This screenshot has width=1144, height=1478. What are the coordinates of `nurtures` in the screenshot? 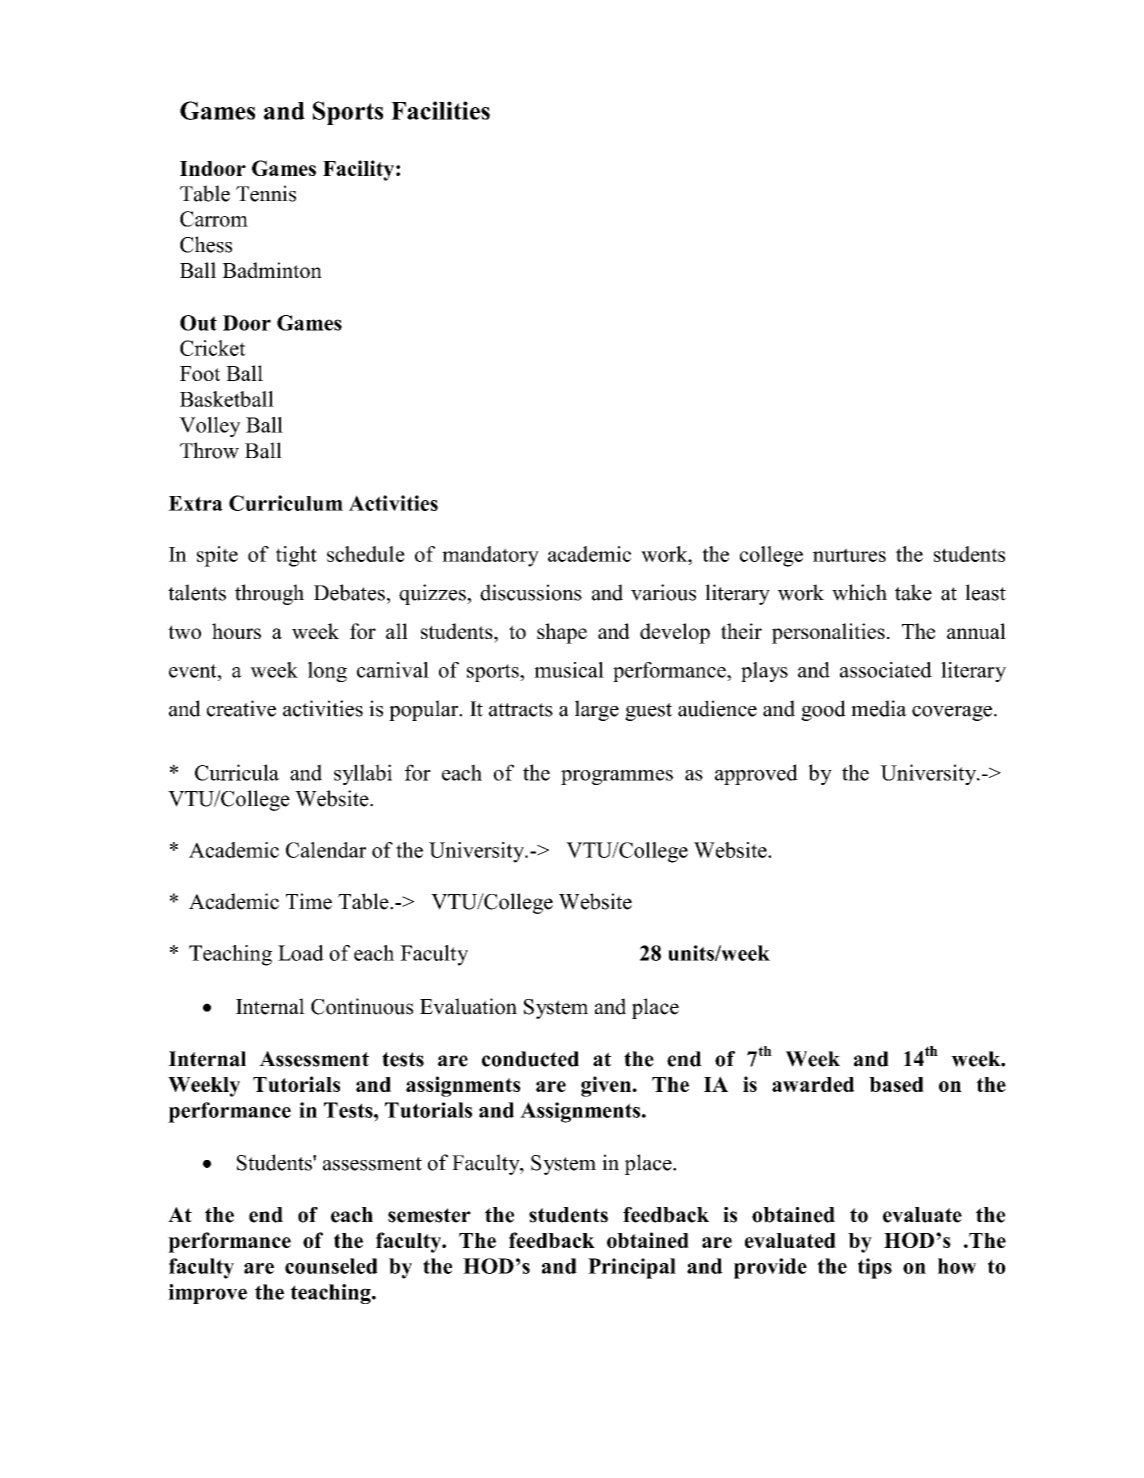 It's located at (849, 555).
